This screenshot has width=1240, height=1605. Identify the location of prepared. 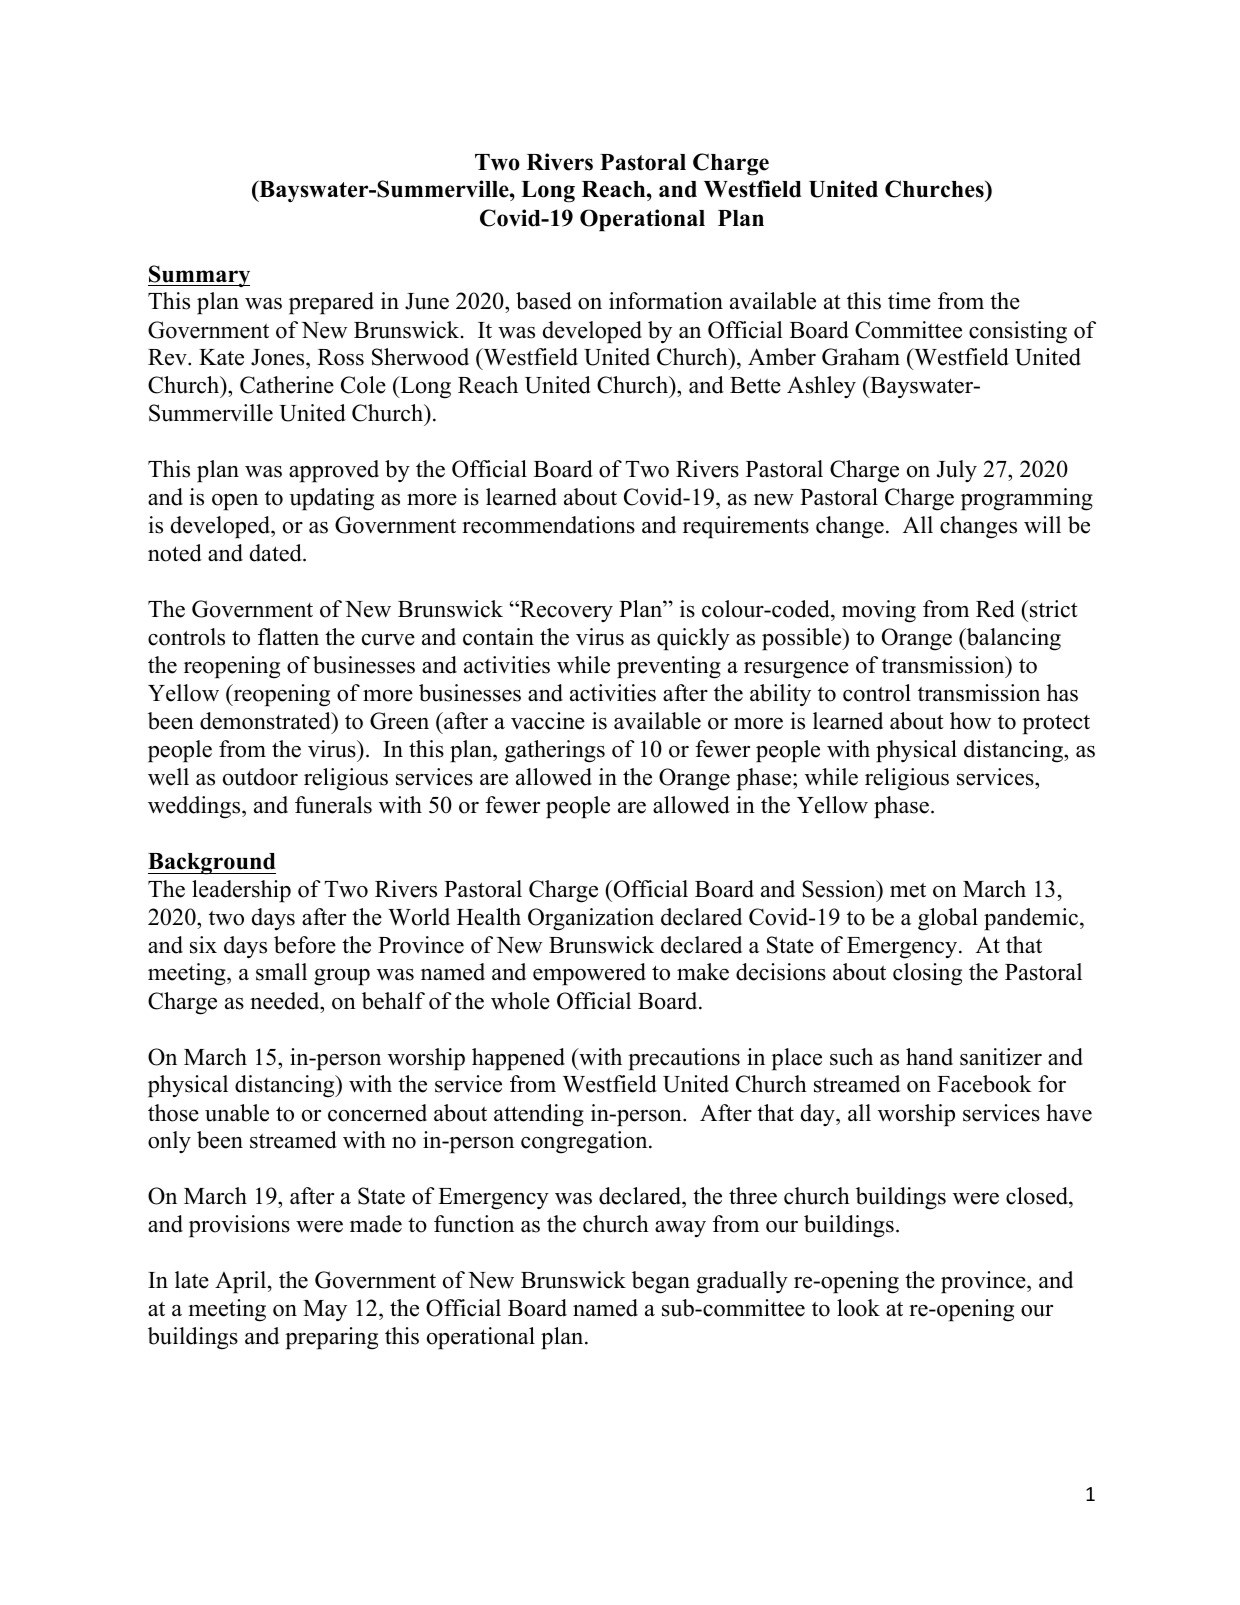
(331, 303).
